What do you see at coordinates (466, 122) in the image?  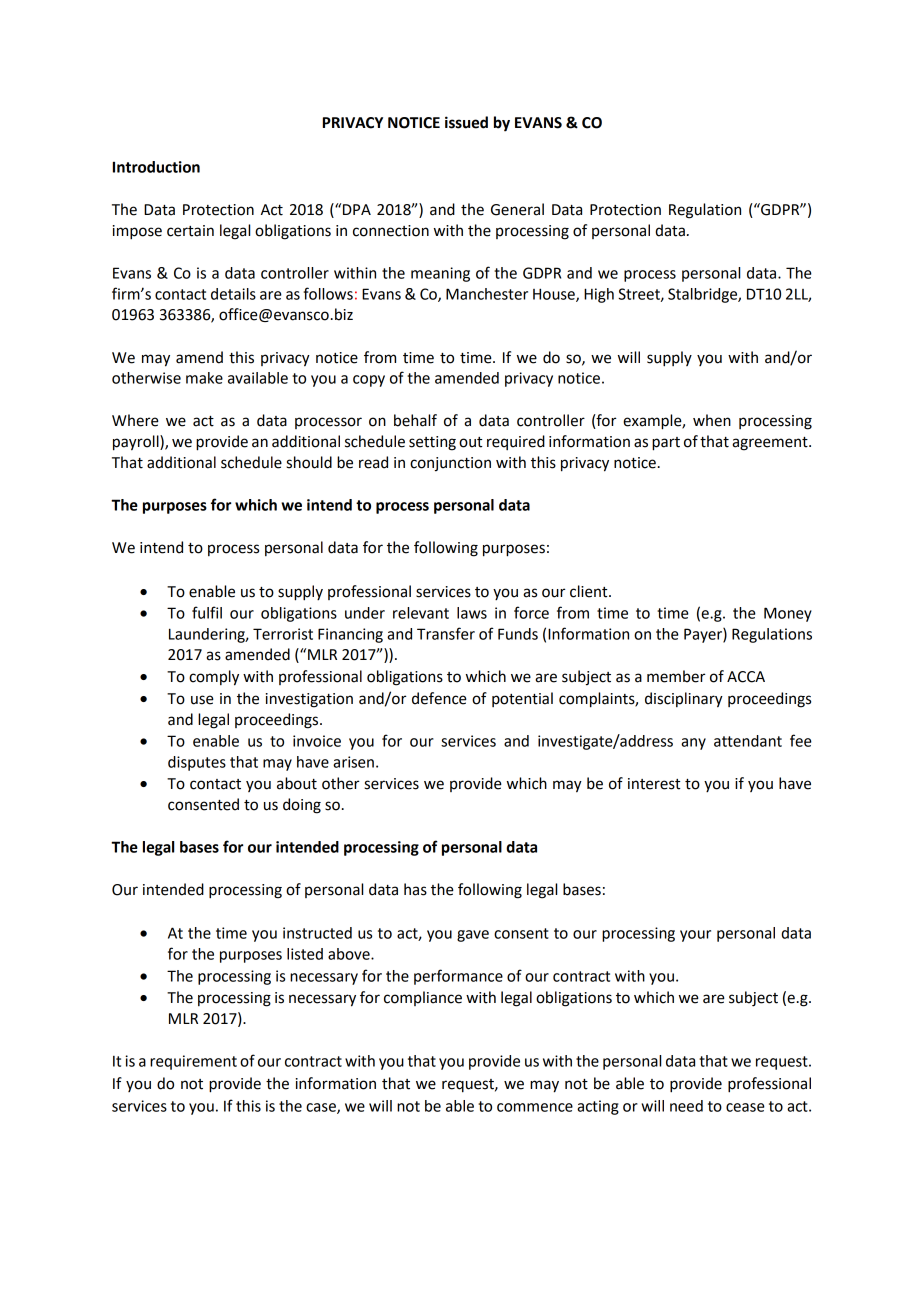 I see `issued` at bounding box center [466, 122].
